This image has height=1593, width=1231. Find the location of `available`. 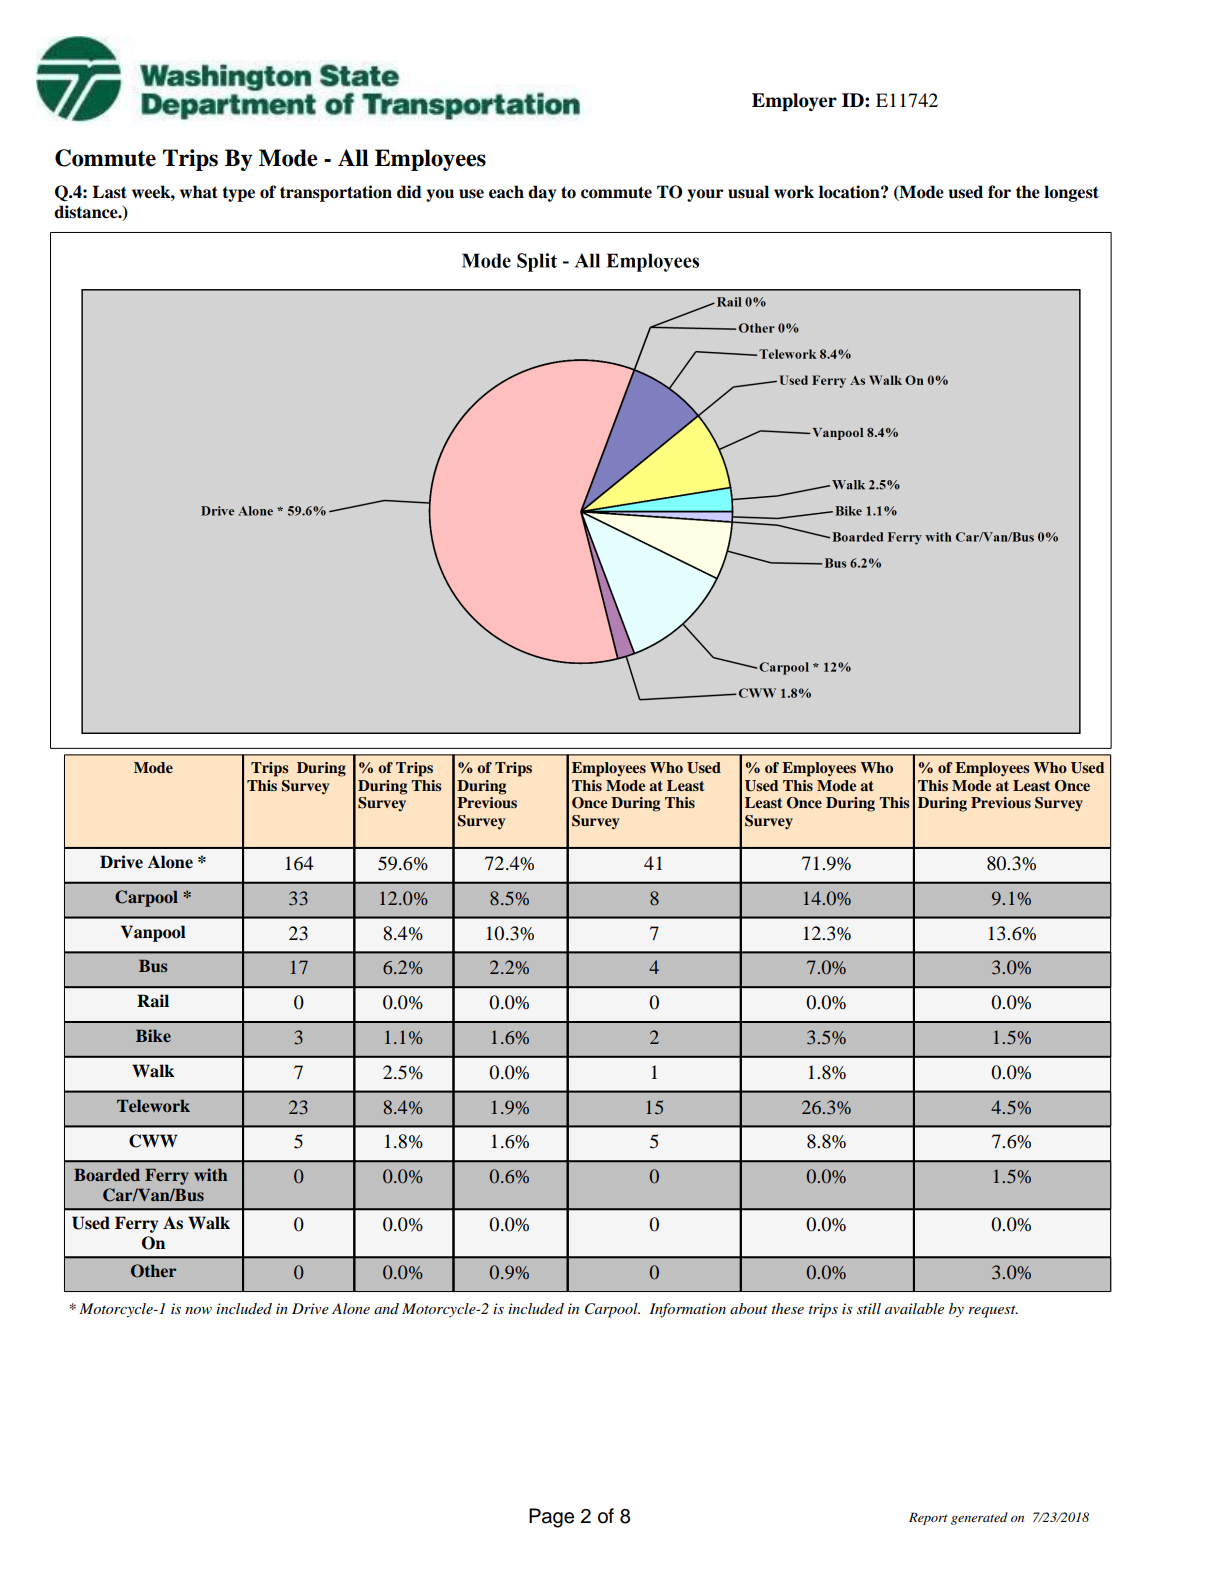

available is located at coordinates (914, 1308).
